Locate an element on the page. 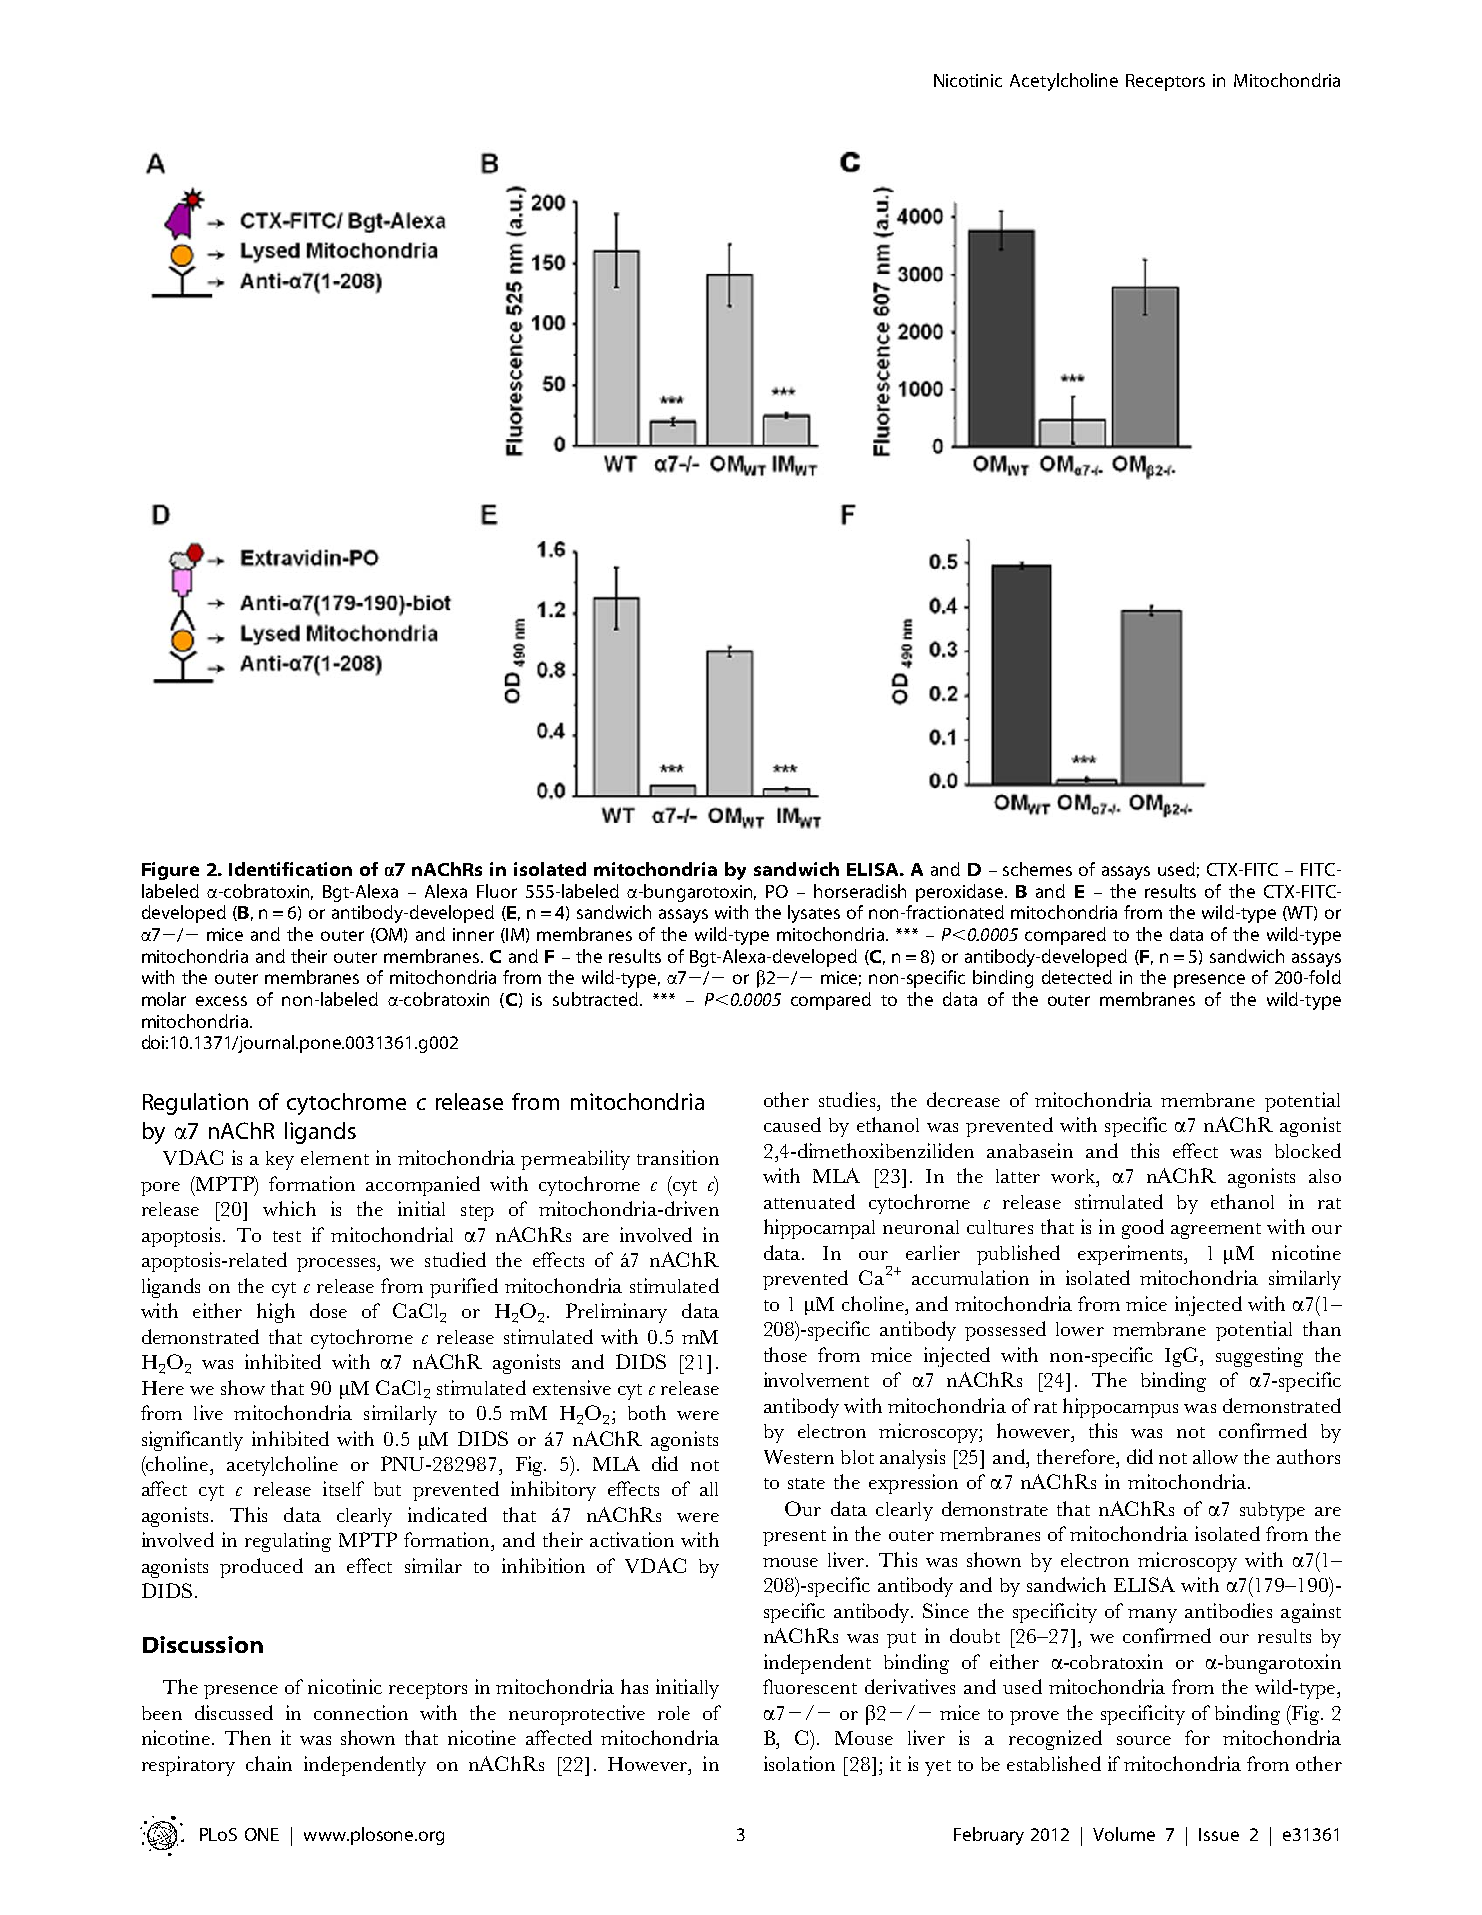 This page has width=1482, height=1915. chain is located at coordinates (269, 1763).
